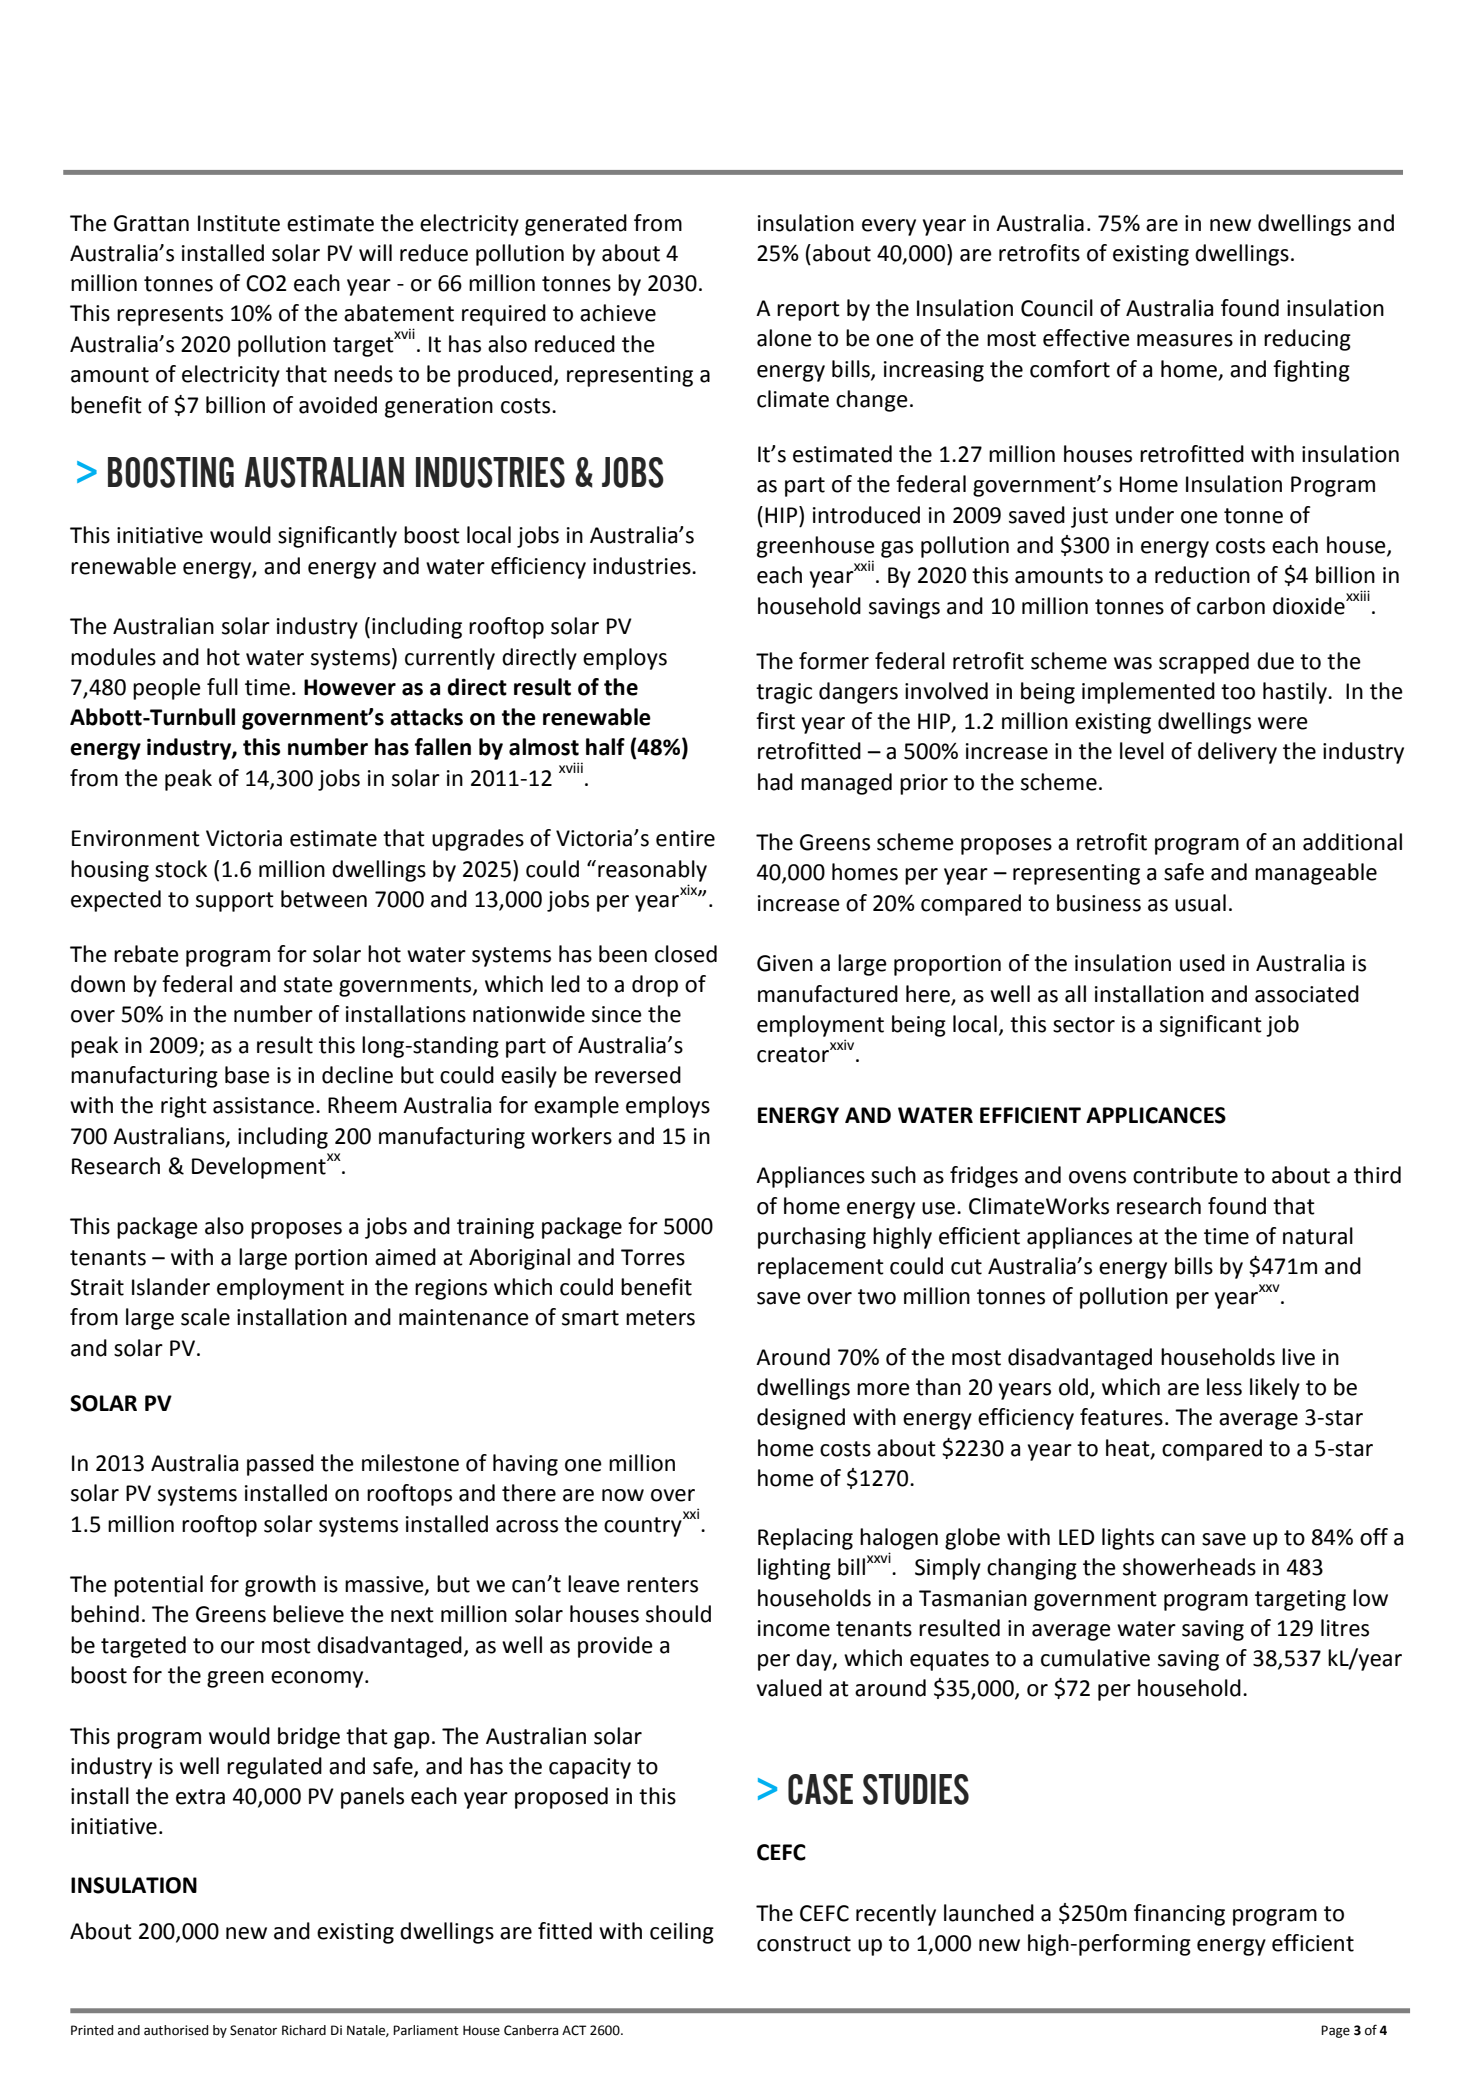 Image resolution: width=1477 pixels, height=2088 pixels. What do you see at coordinates (263, 1105) in the screenshot?
I see `assistance` at bounding box center [263, 1105].
